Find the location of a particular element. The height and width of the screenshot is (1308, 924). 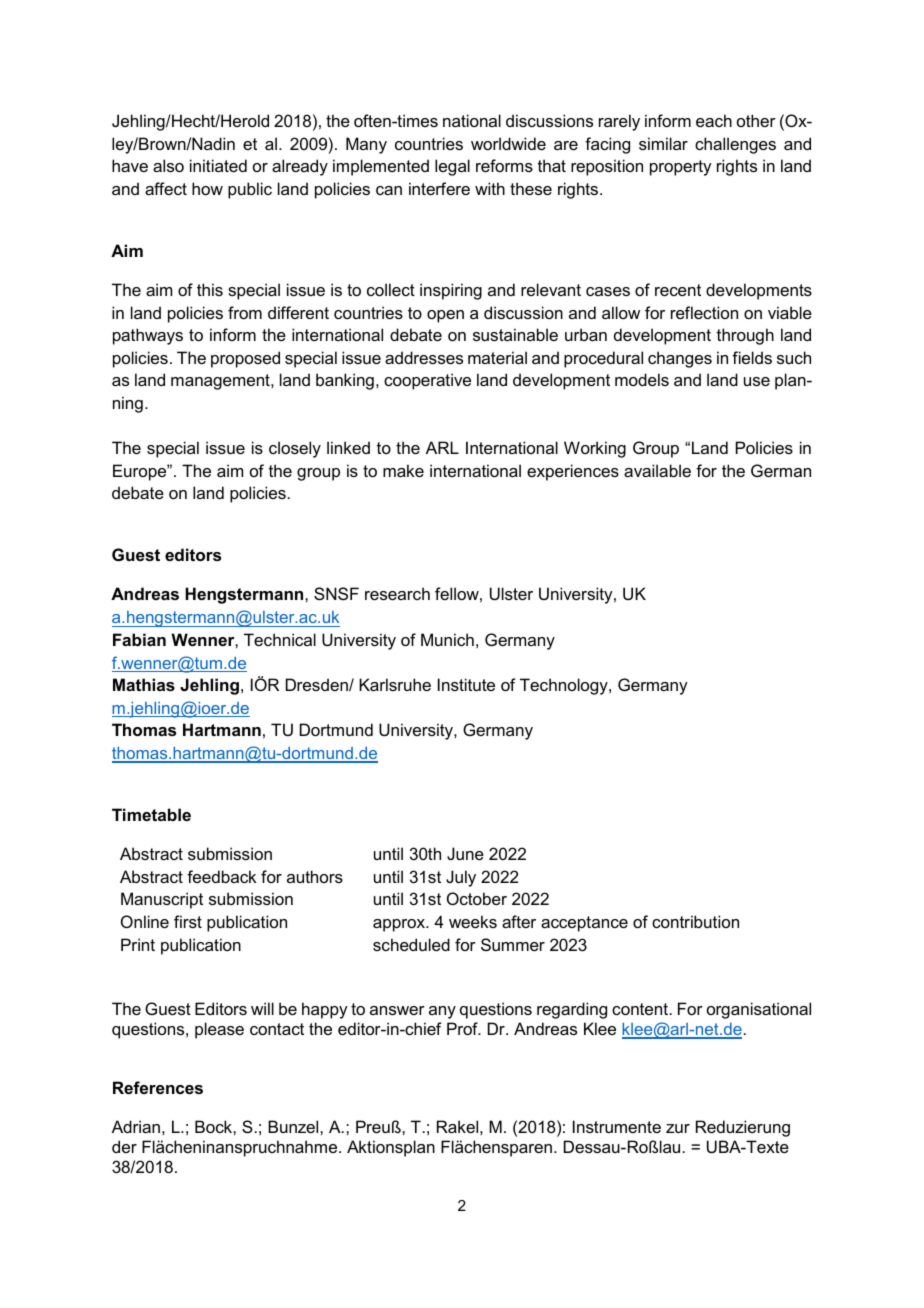

challenges is located at coordinates (735, 145).
